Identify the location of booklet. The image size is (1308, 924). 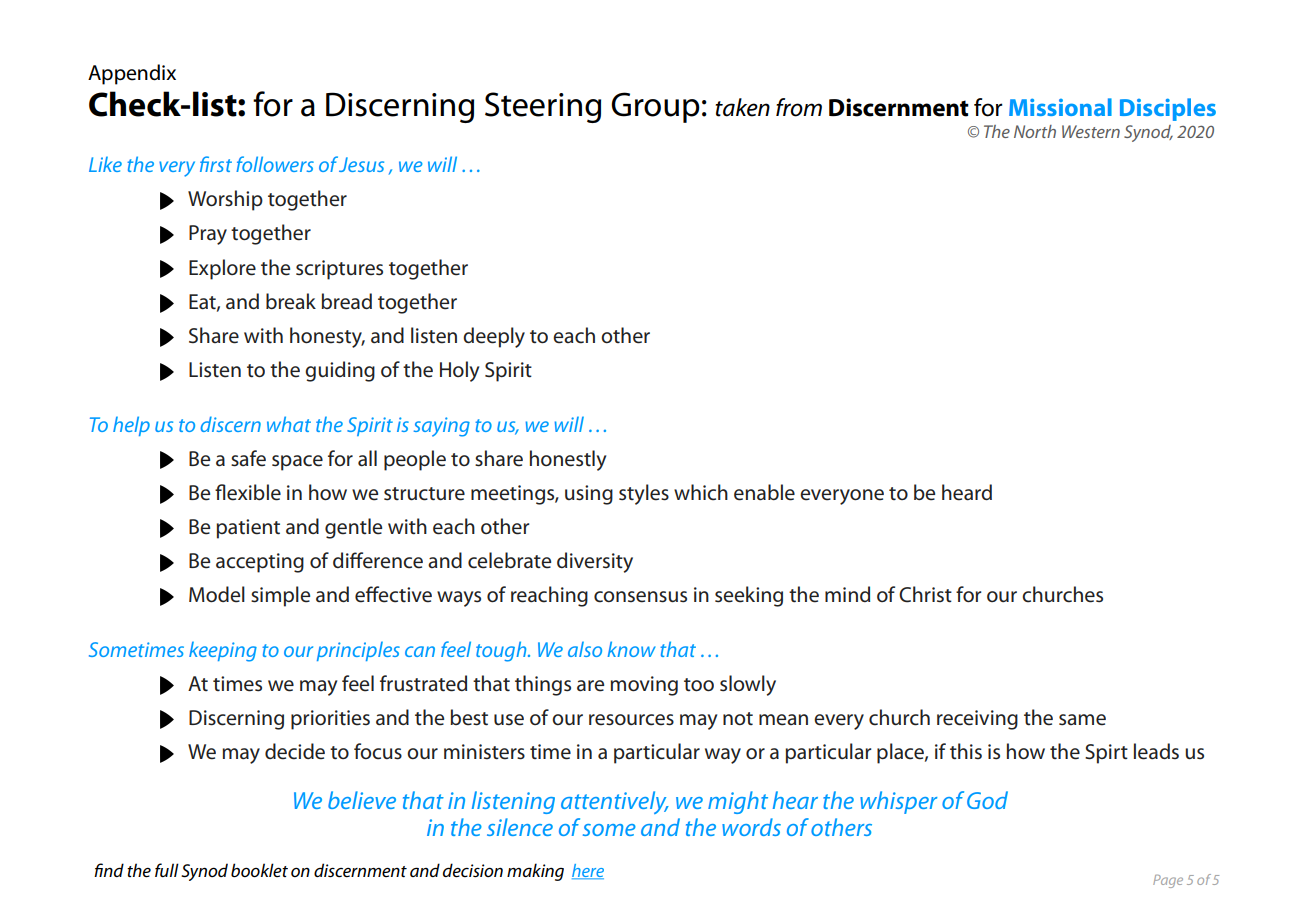
(259, 870).
